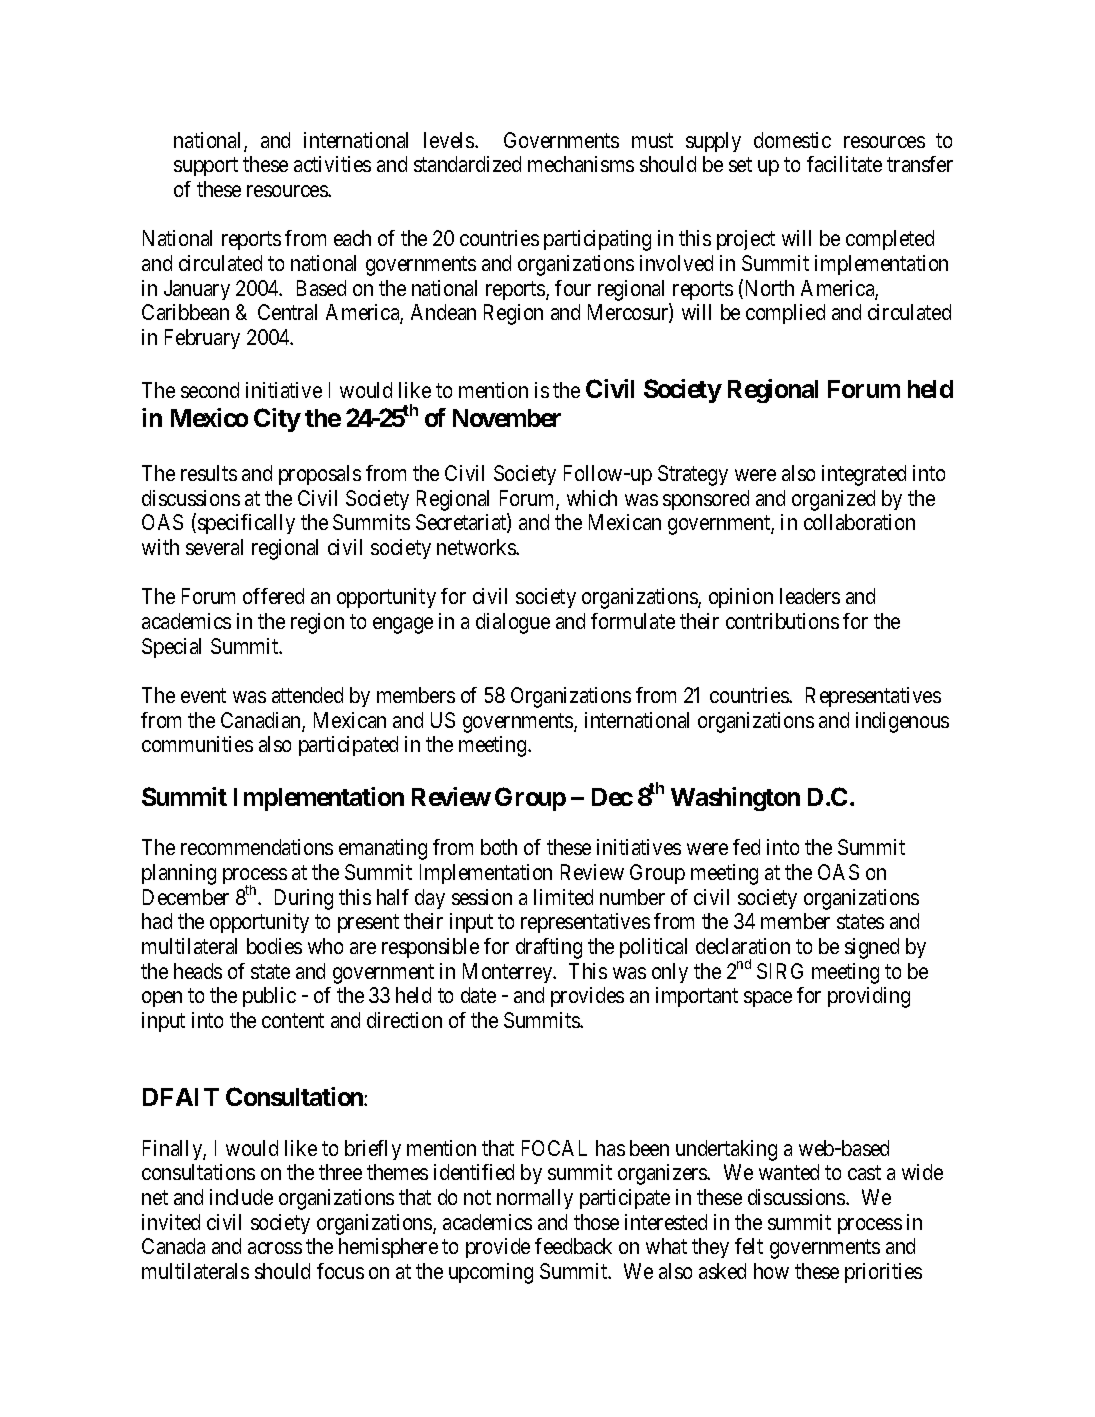 This image has width=1095, height=1417. I want to click on event, so click(203, 696).
